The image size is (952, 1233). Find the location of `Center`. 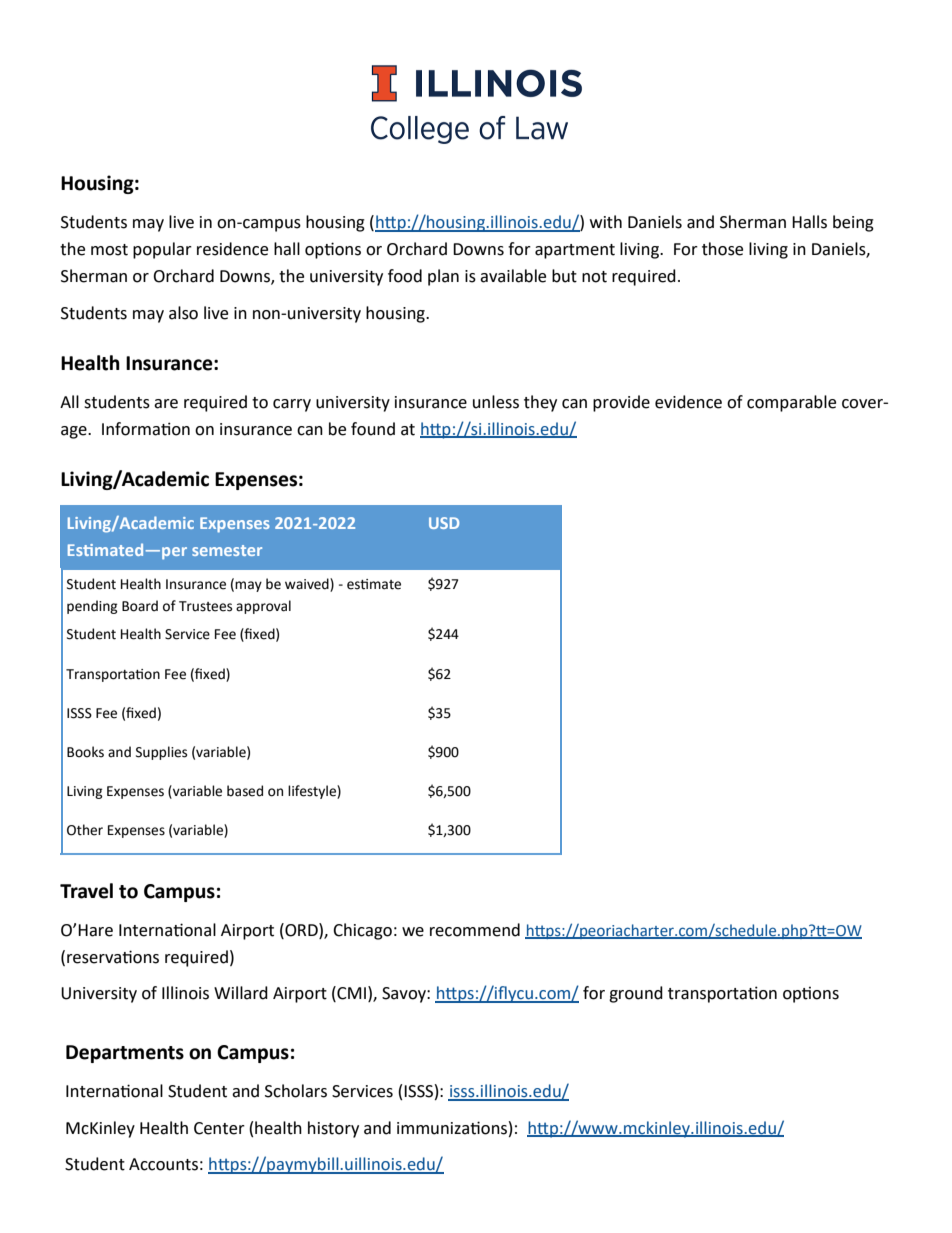

Center is located at coordinates (219, 1128).
